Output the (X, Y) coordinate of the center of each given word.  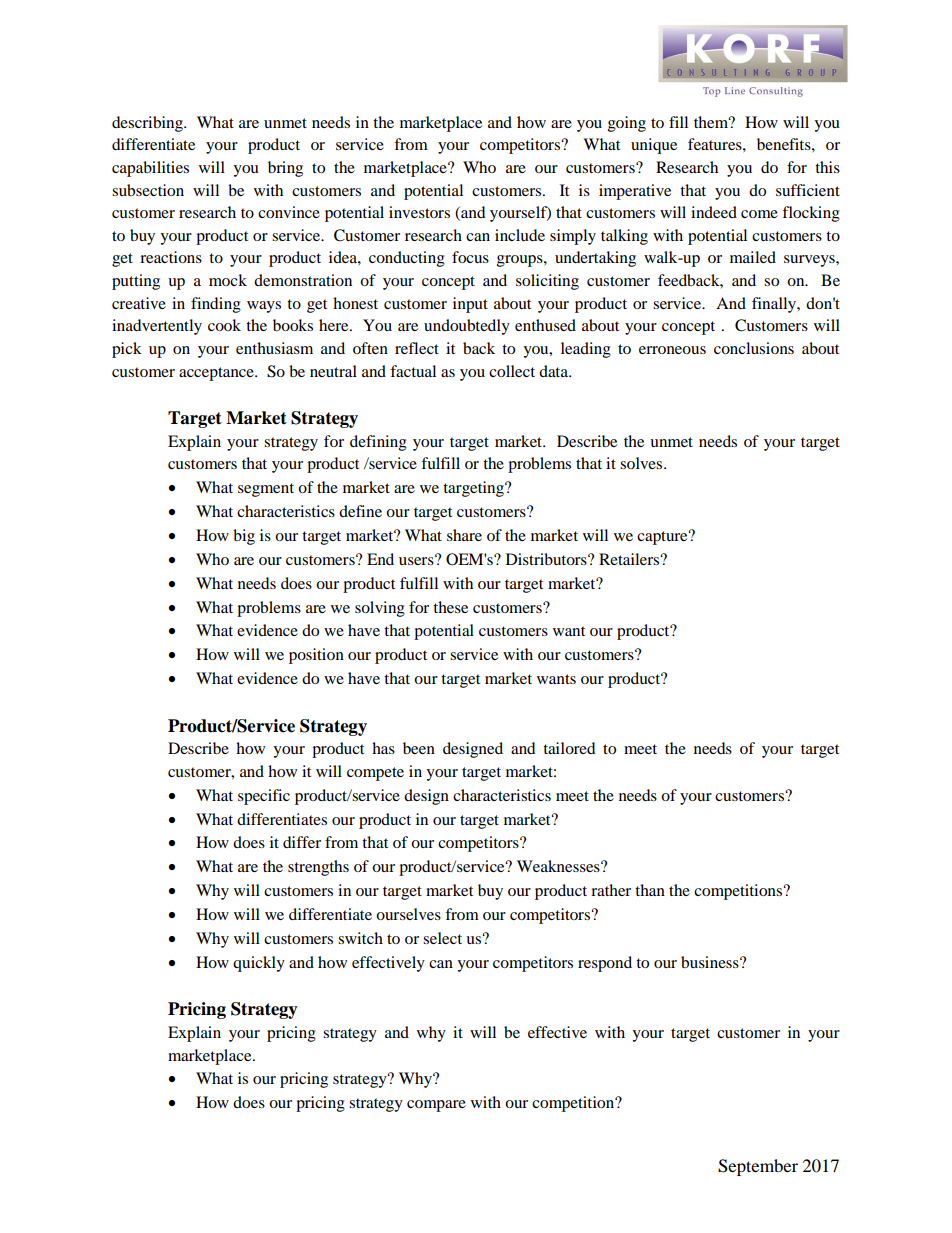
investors (419, 212)
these (450, 607)
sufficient (808, 190)
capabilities (150, 169)
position (316, 656)
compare (436, 1106)
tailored (569, 748)
